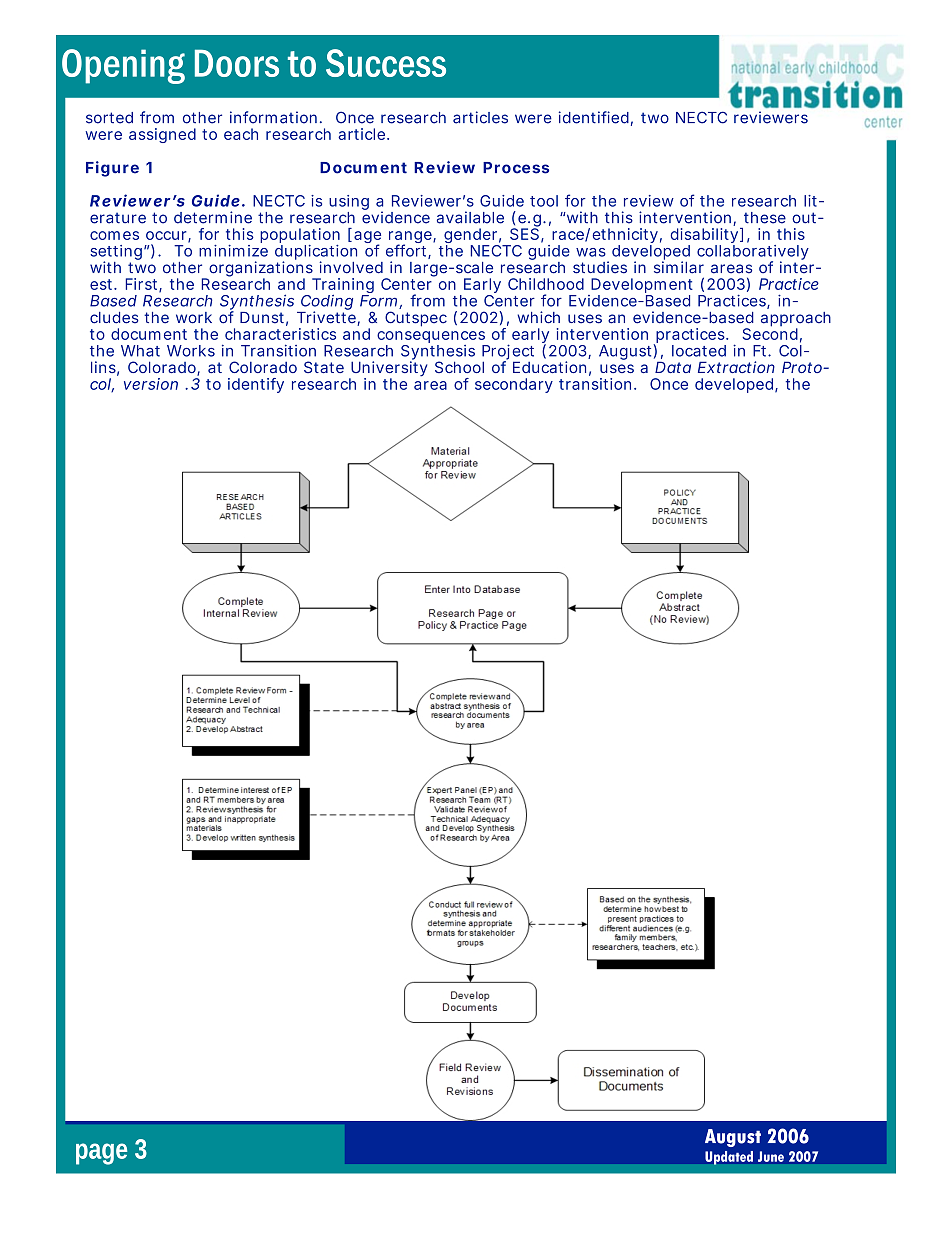 The width and height of the document is (952, 1233). What do you see at coordinates (101, 1154) in the document?
I see `page` at bounding box center [101, 1154].
